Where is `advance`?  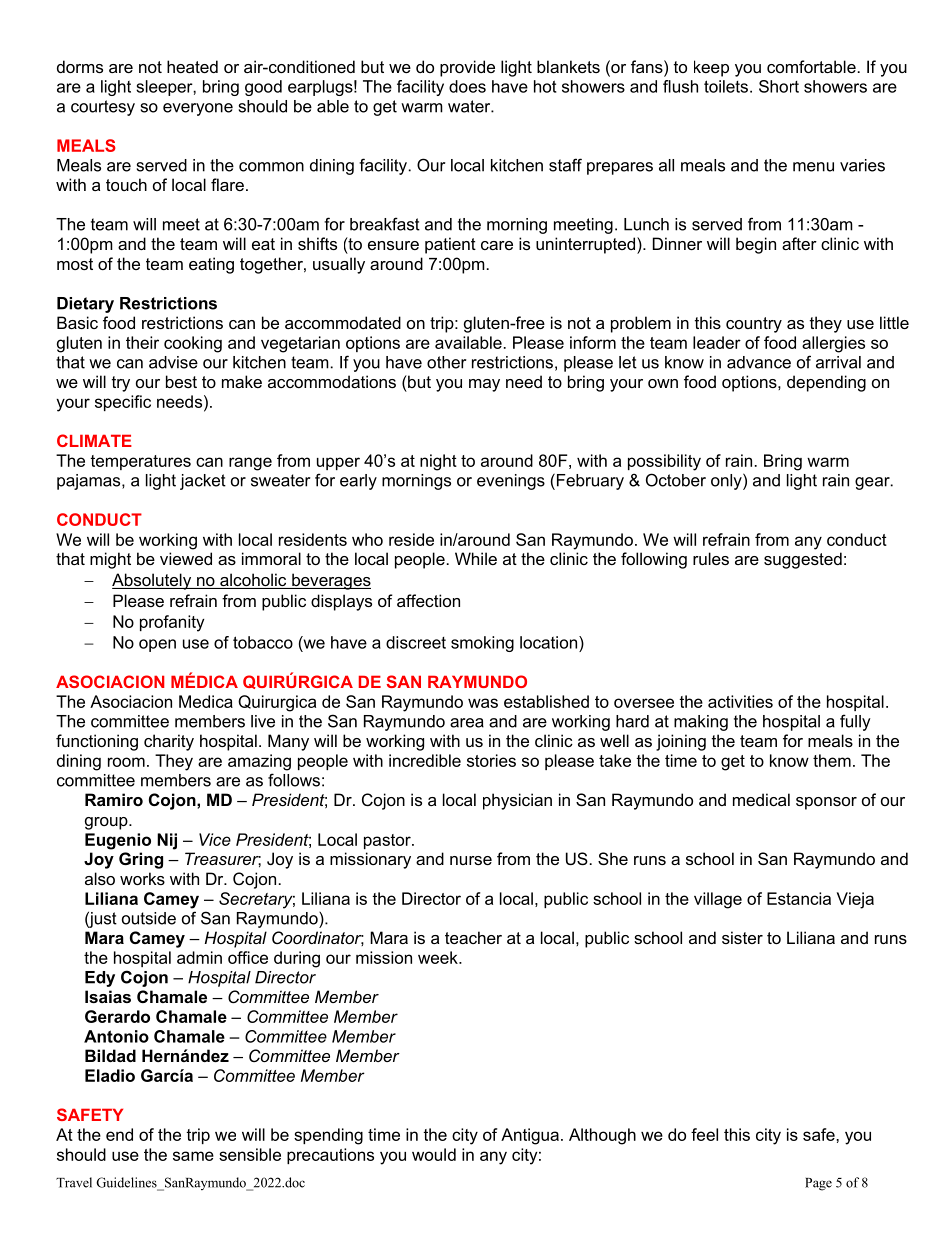 advance is located at coordinates (759, 362).
